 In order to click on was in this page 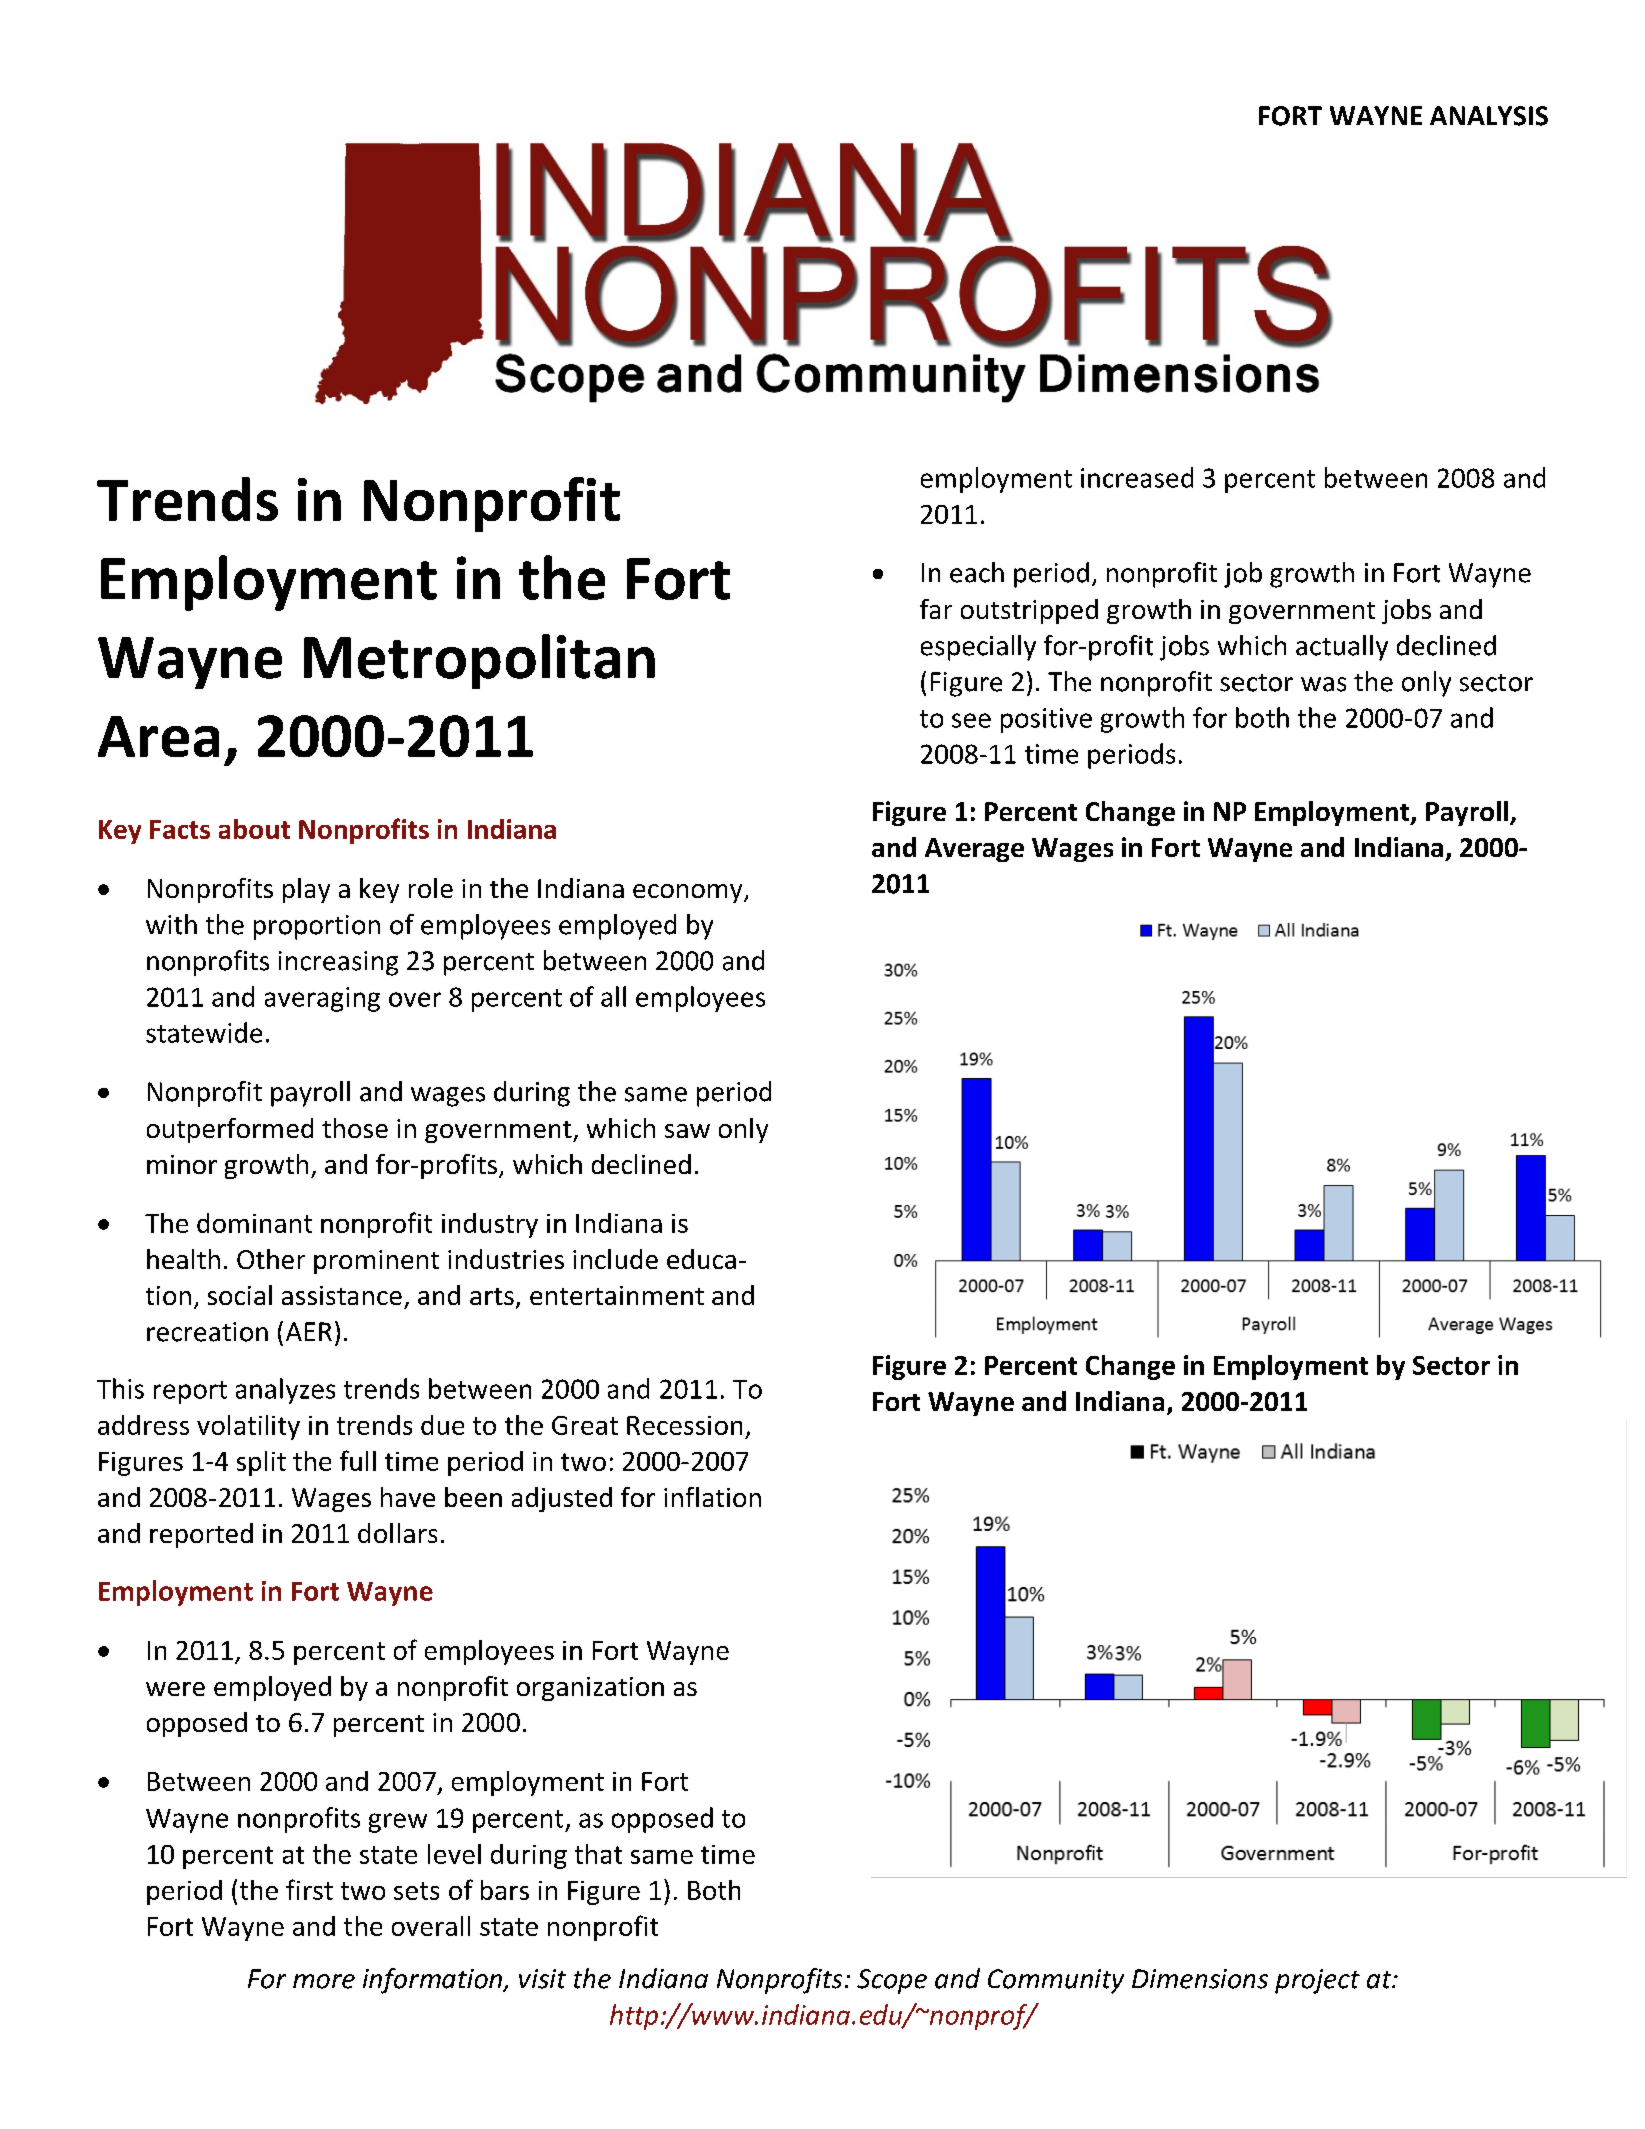, I will do `click(1323, 684)`.
